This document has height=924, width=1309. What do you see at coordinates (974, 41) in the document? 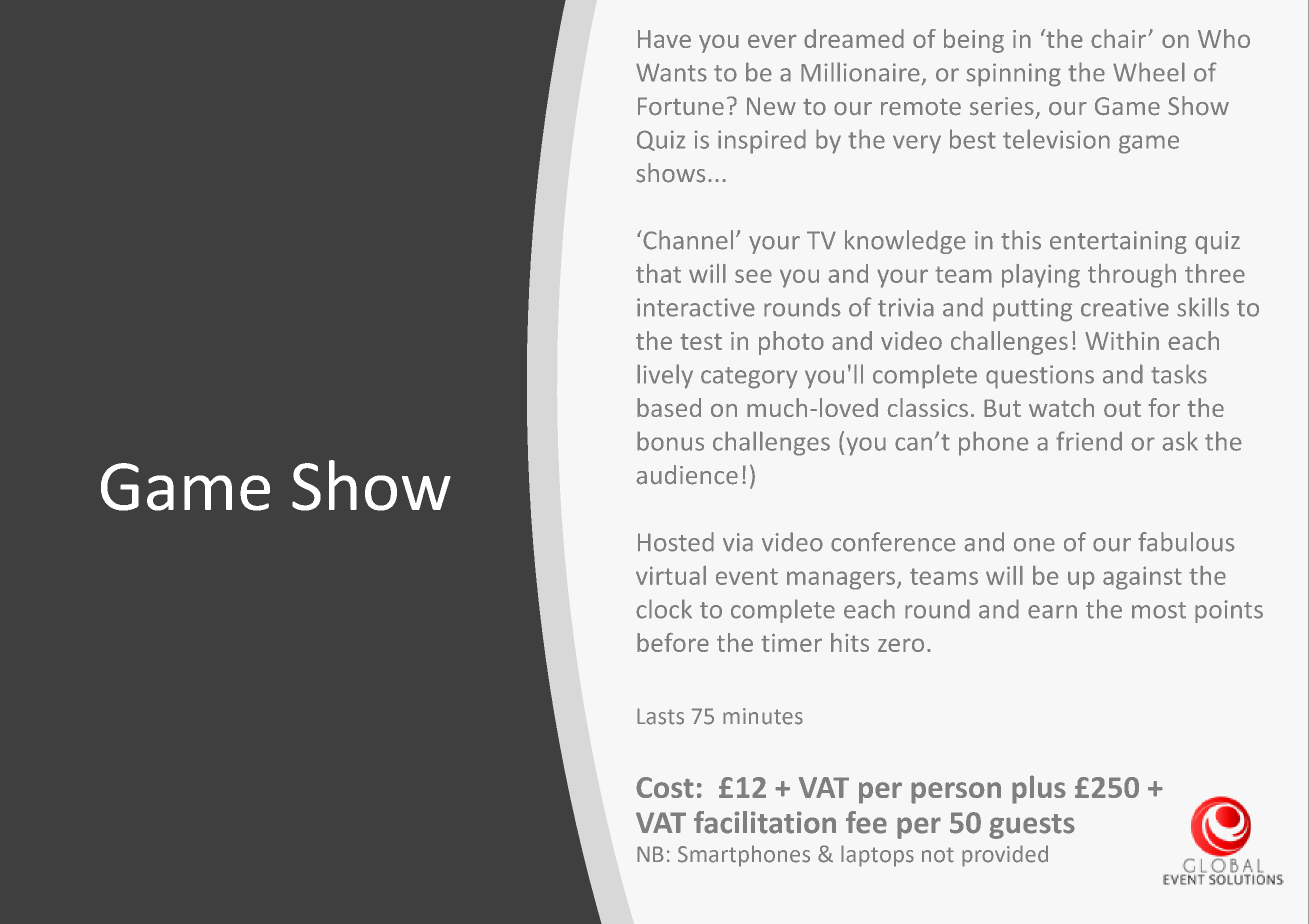
I see `being` at bounding box center [974, 41].
